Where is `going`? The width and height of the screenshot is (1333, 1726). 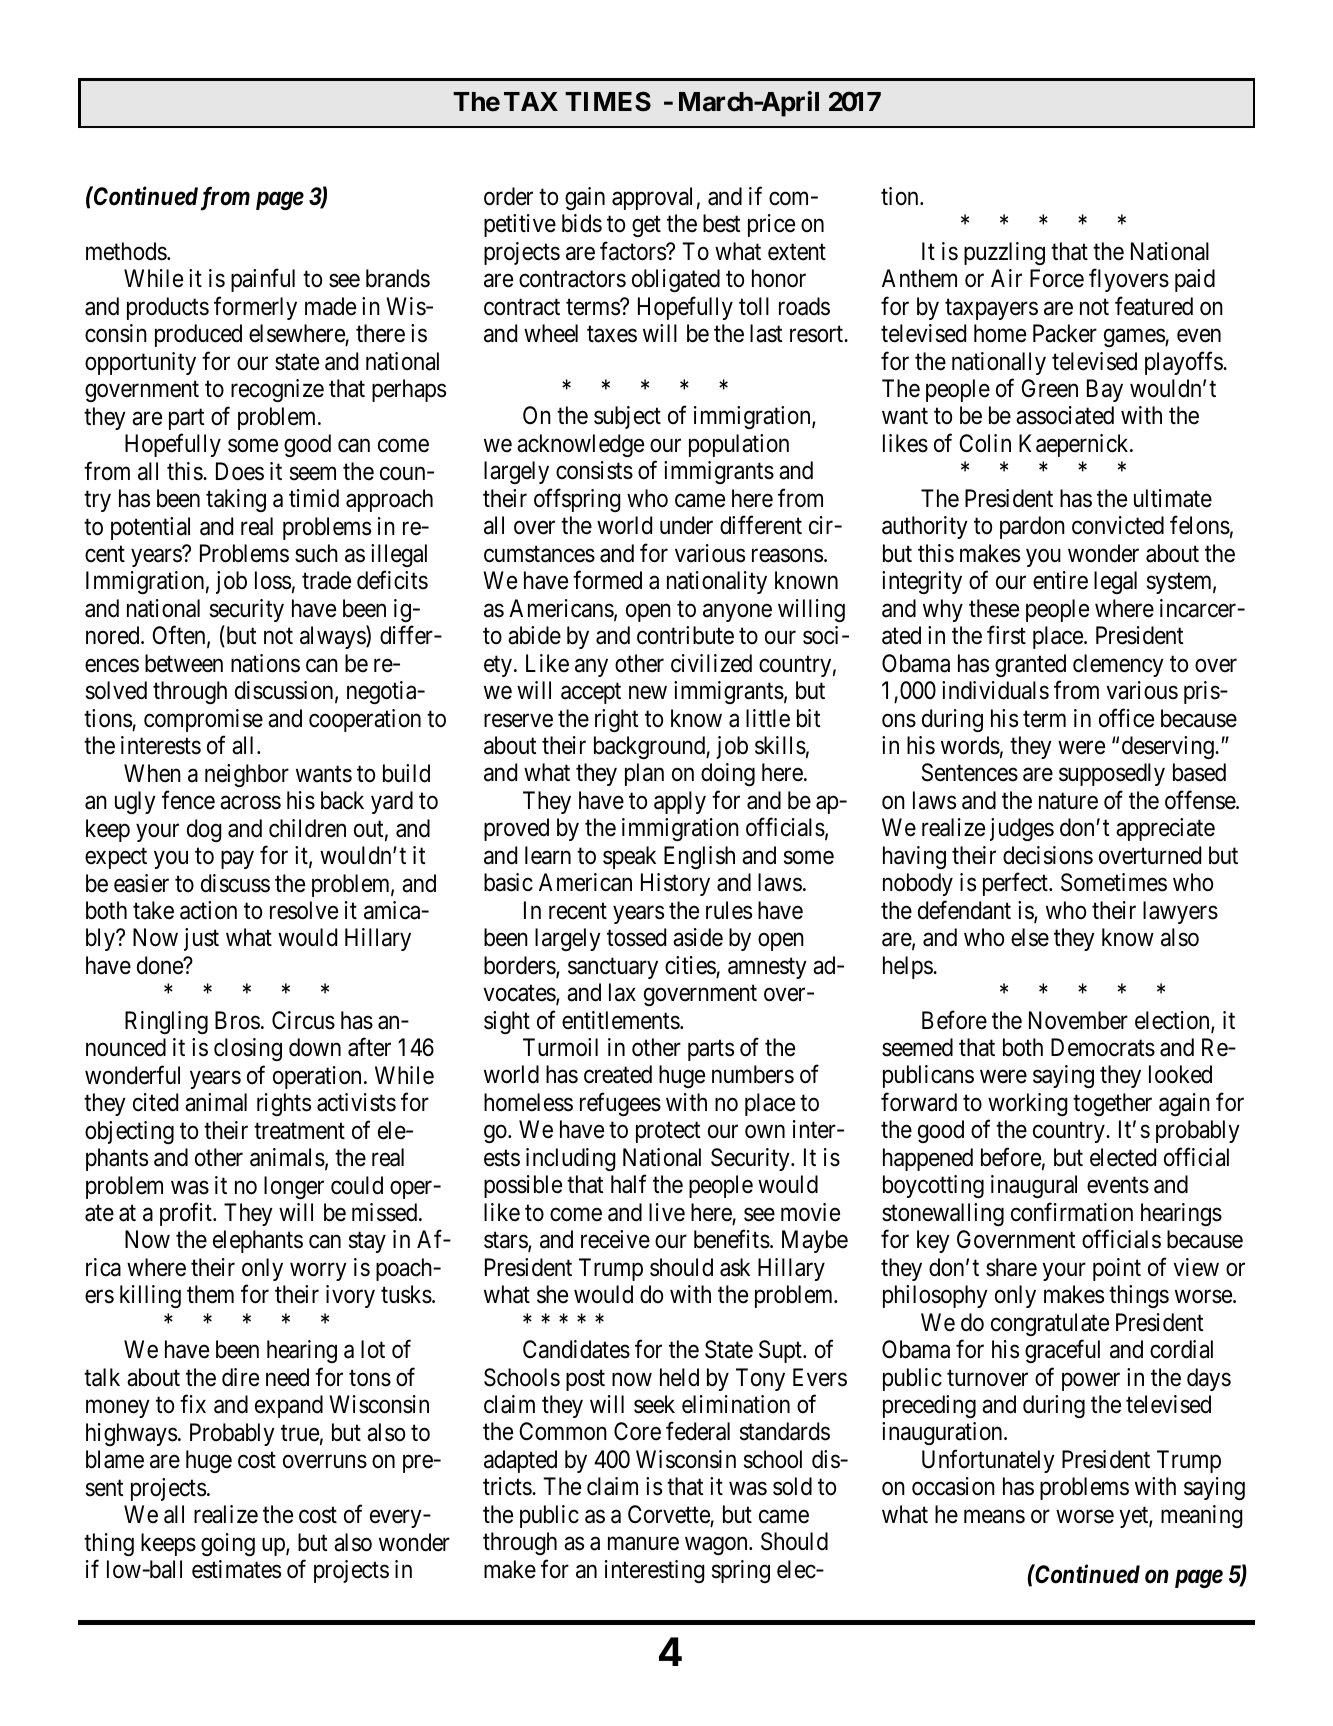
going is located at coordinates (228, 1544).
